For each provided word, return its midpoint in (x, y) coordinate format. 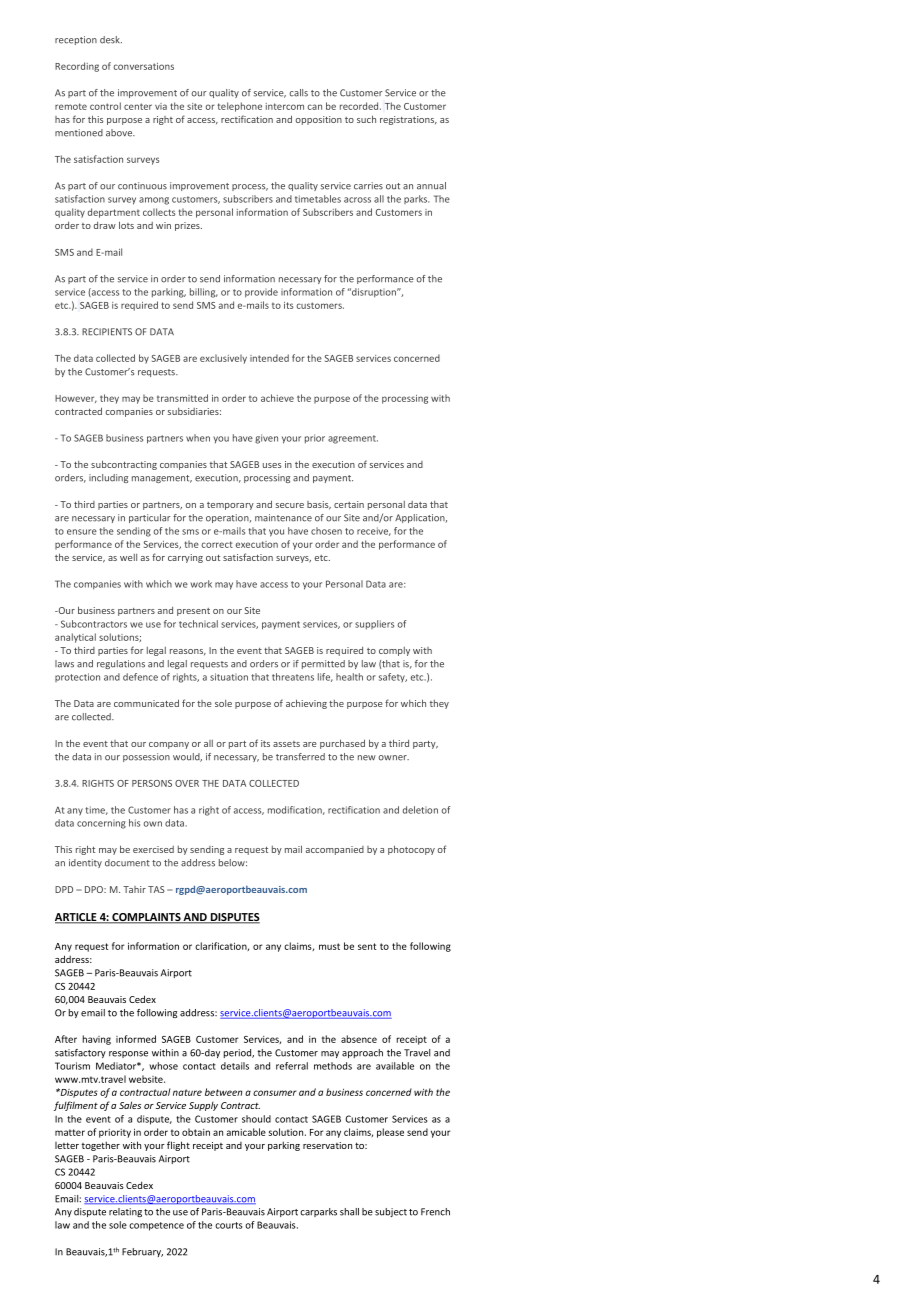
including (108, 478)
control (105, 106)
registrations (408, 120)
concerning (101, 824)
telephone (240, 107)
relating (125, 1212)
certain (349, 504)
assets (286, 744)
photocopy (411, 850)
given (266, 439)
